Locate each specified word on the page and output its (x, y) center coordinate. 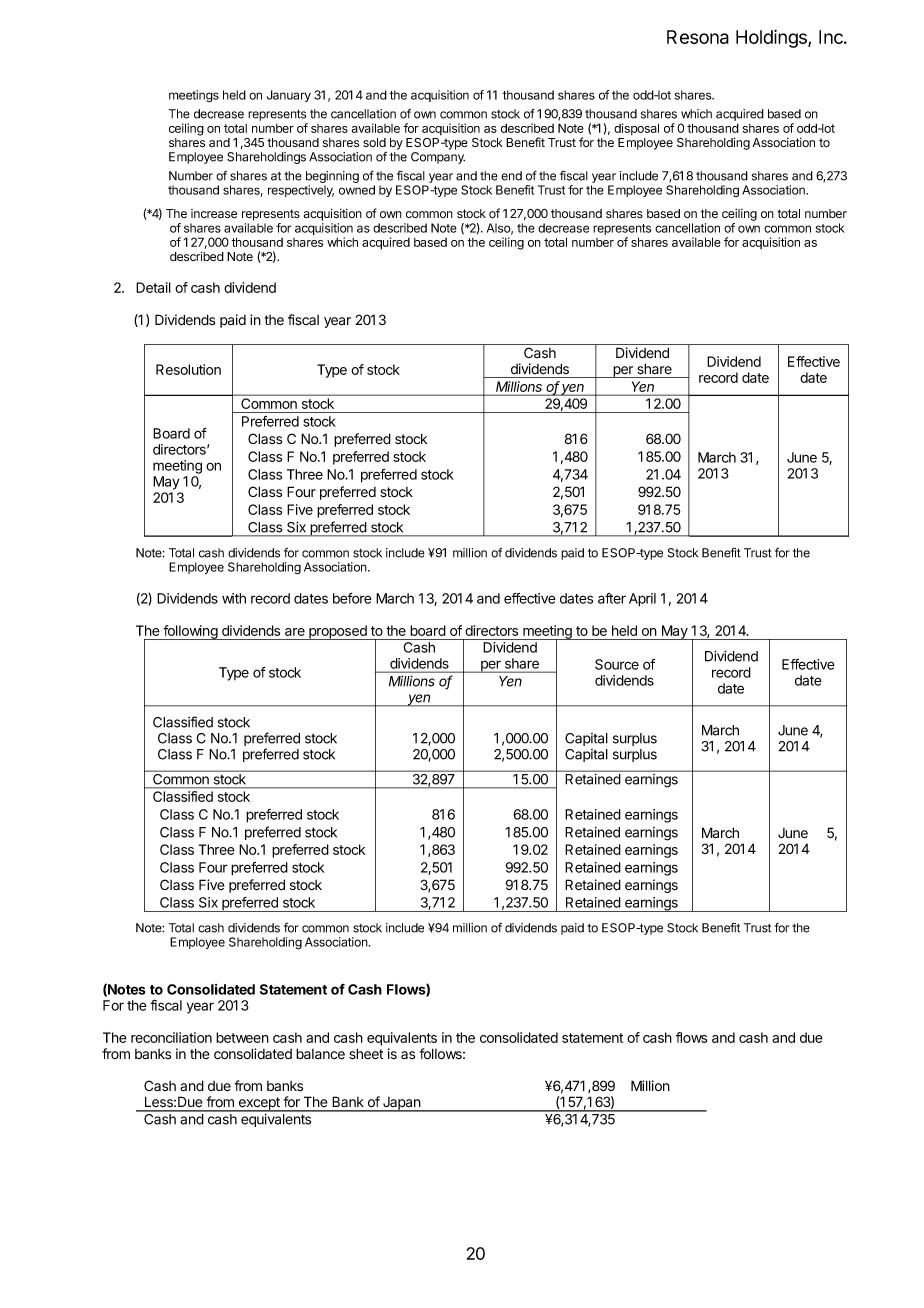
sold (374, 142)
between (242, 1037)
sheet (366, 1054)
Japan (401, 1104)
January (289, 96)
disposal (636, 129)
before (352, 598)
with (234, 598)
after (612, 598)
